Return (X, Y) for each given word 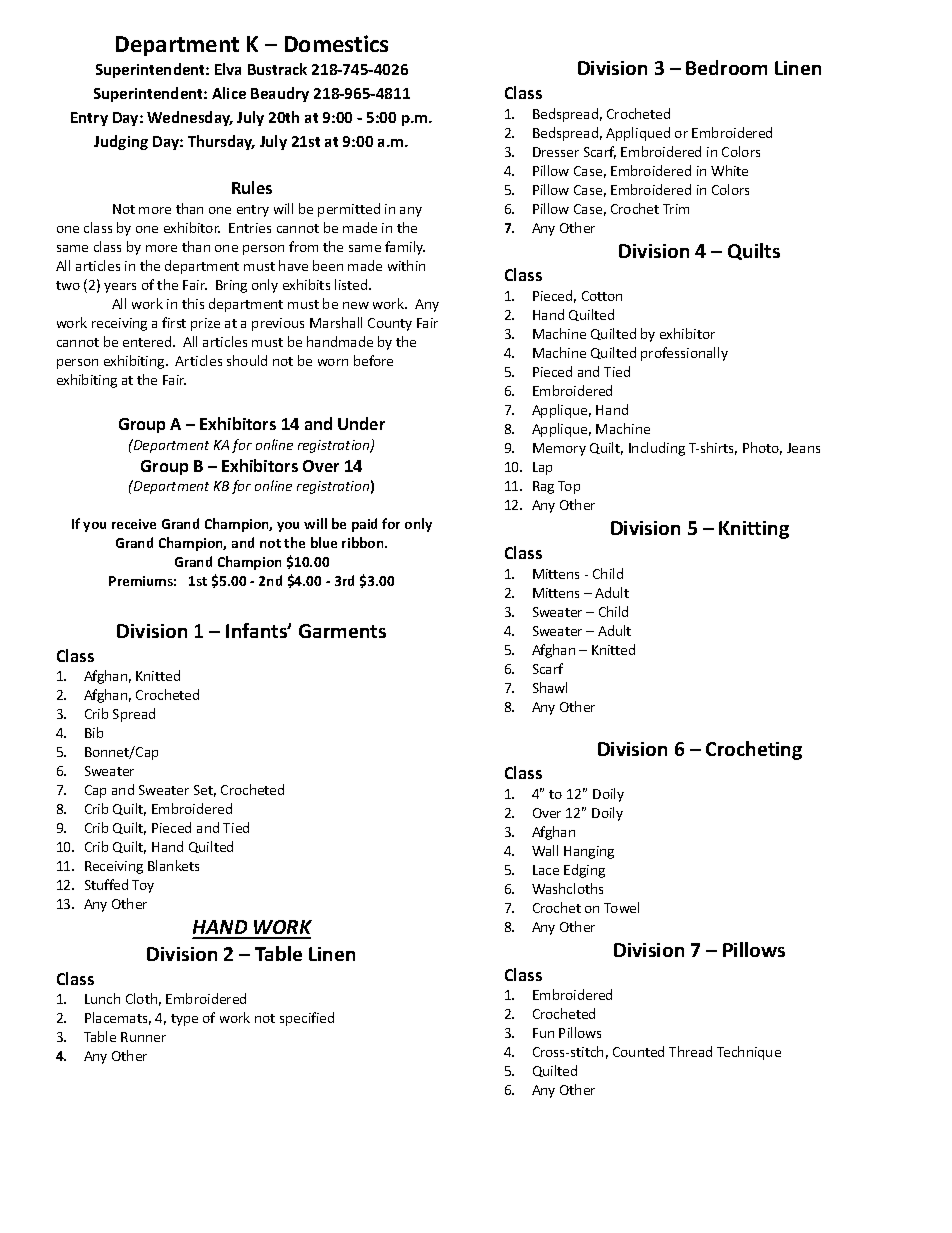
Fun (543, 1033)
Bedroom (726, 67)
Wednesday (190, 118)
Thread (690, 1051)
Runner (143, 1037)
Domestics (336, 43)
